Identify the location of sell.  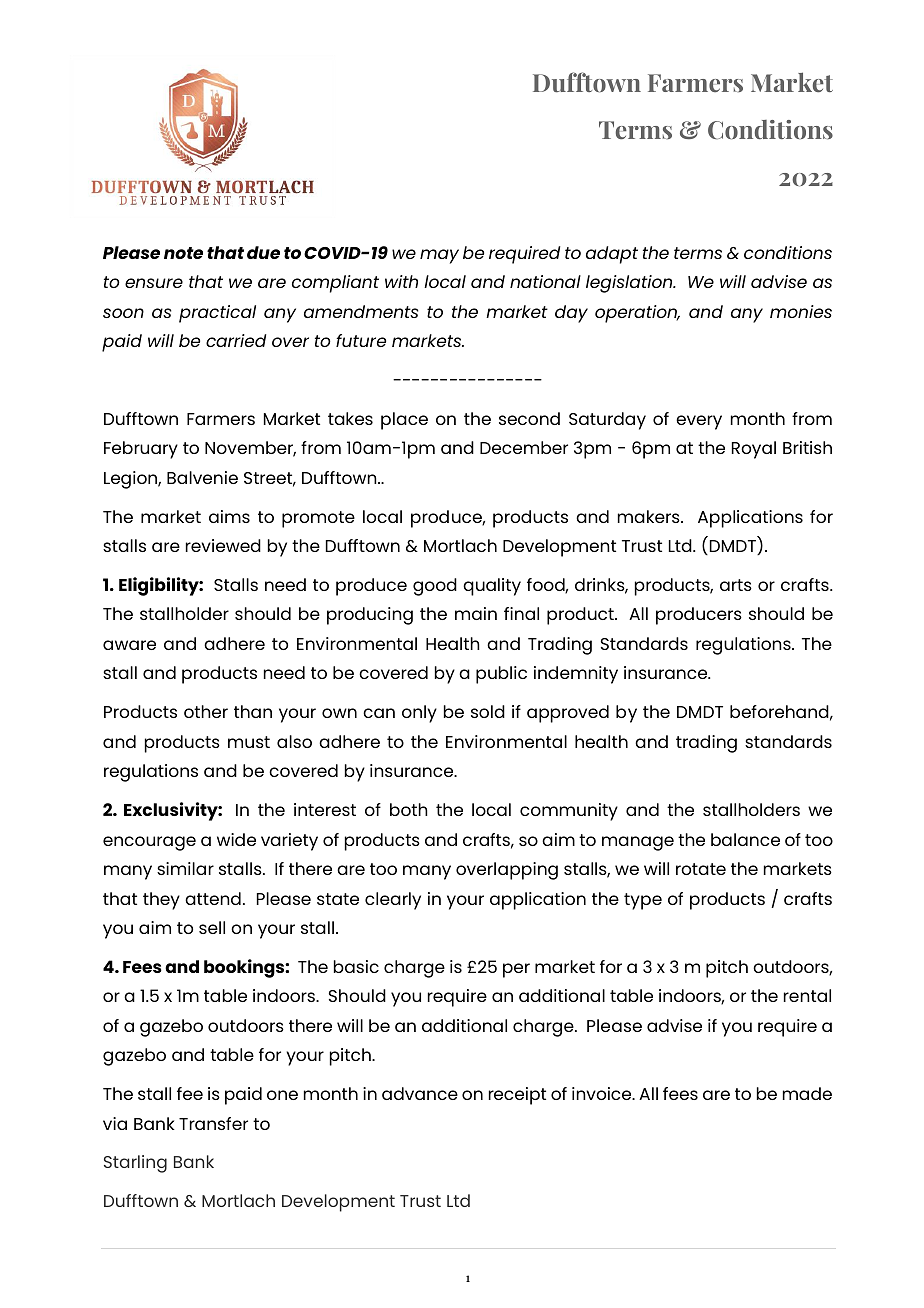
(212, 927).
